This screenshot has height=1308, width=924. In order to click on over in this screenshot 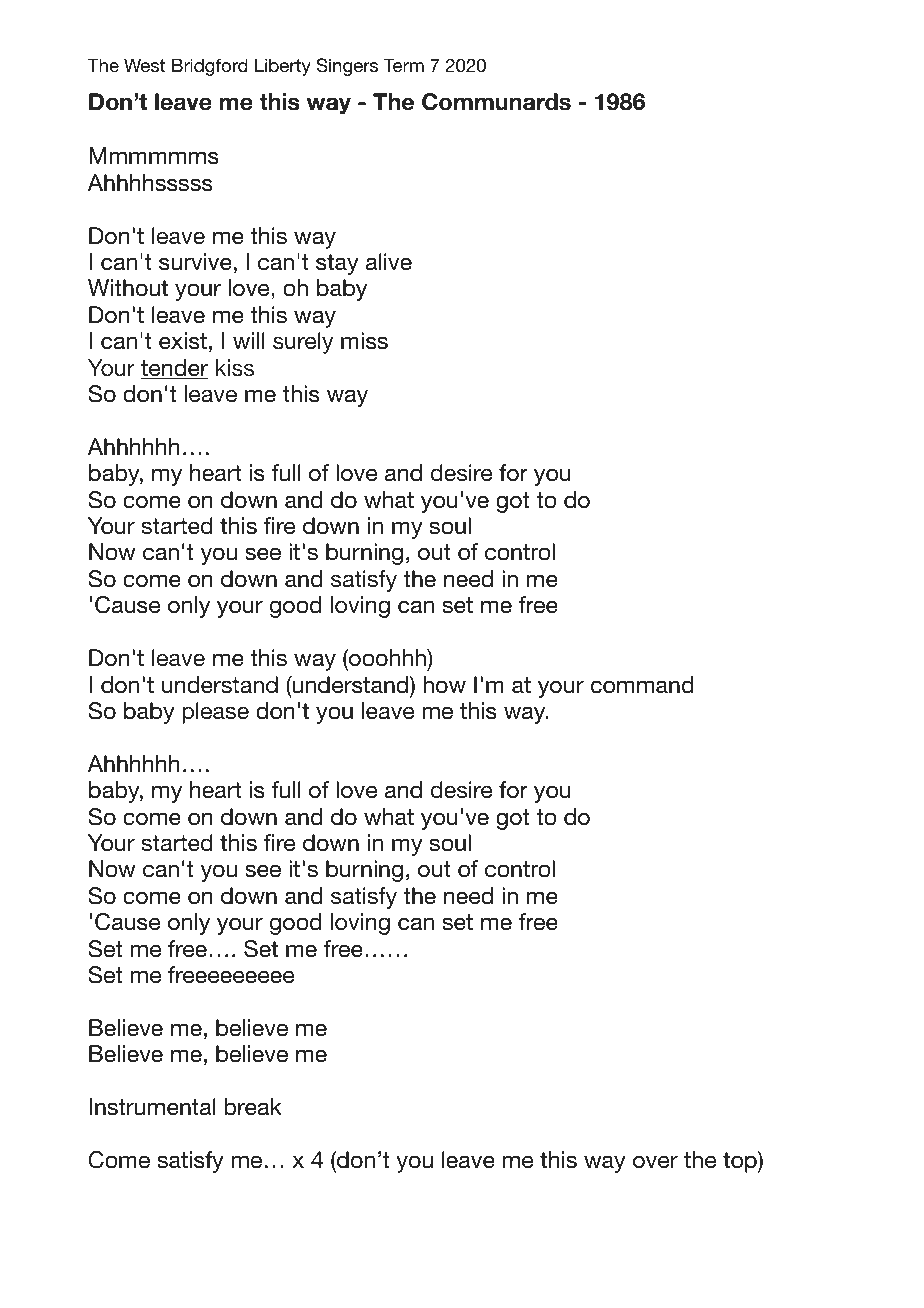, I will do `click(655, 1162)`.
